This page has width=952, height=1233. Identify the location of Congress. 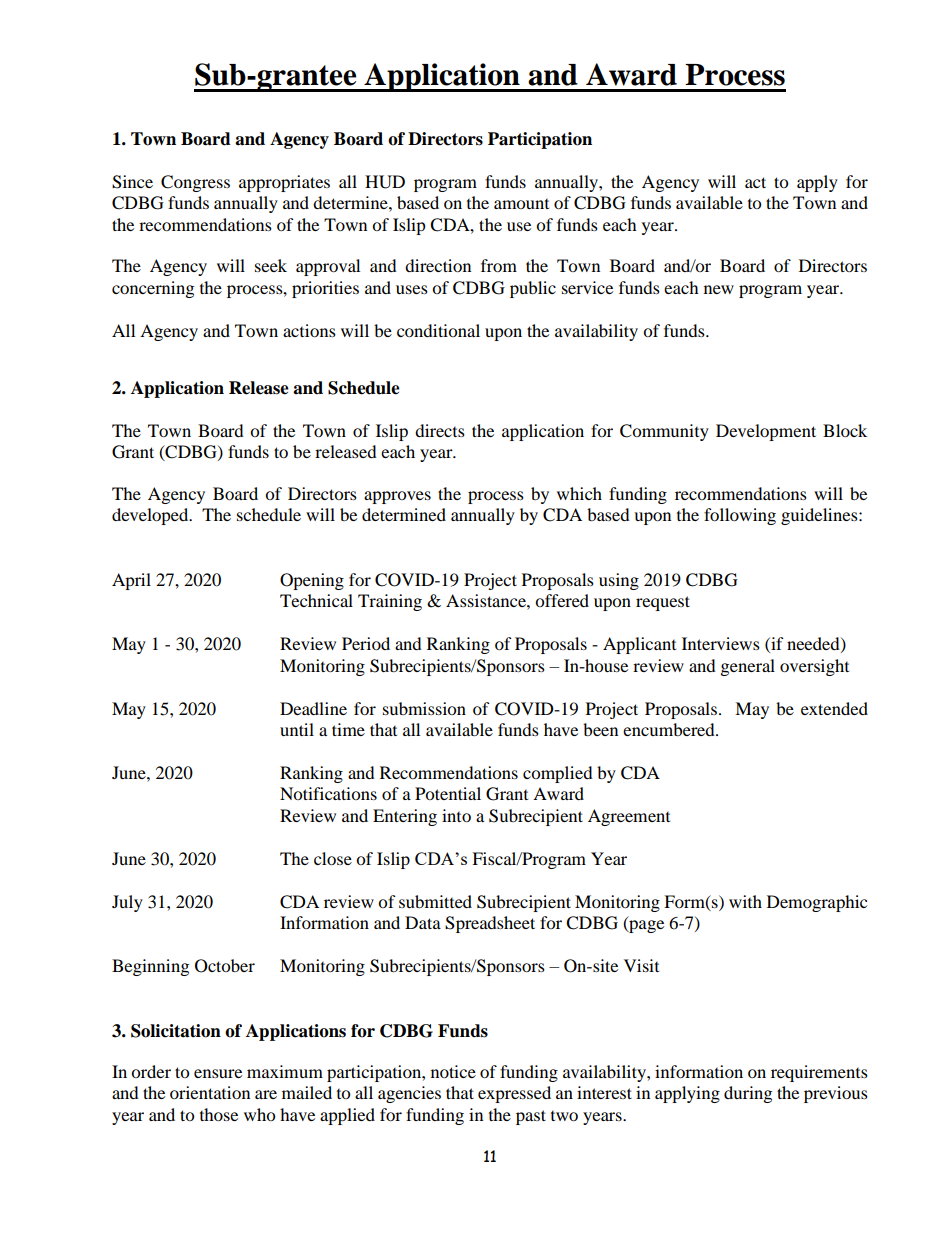
(195, 183).
